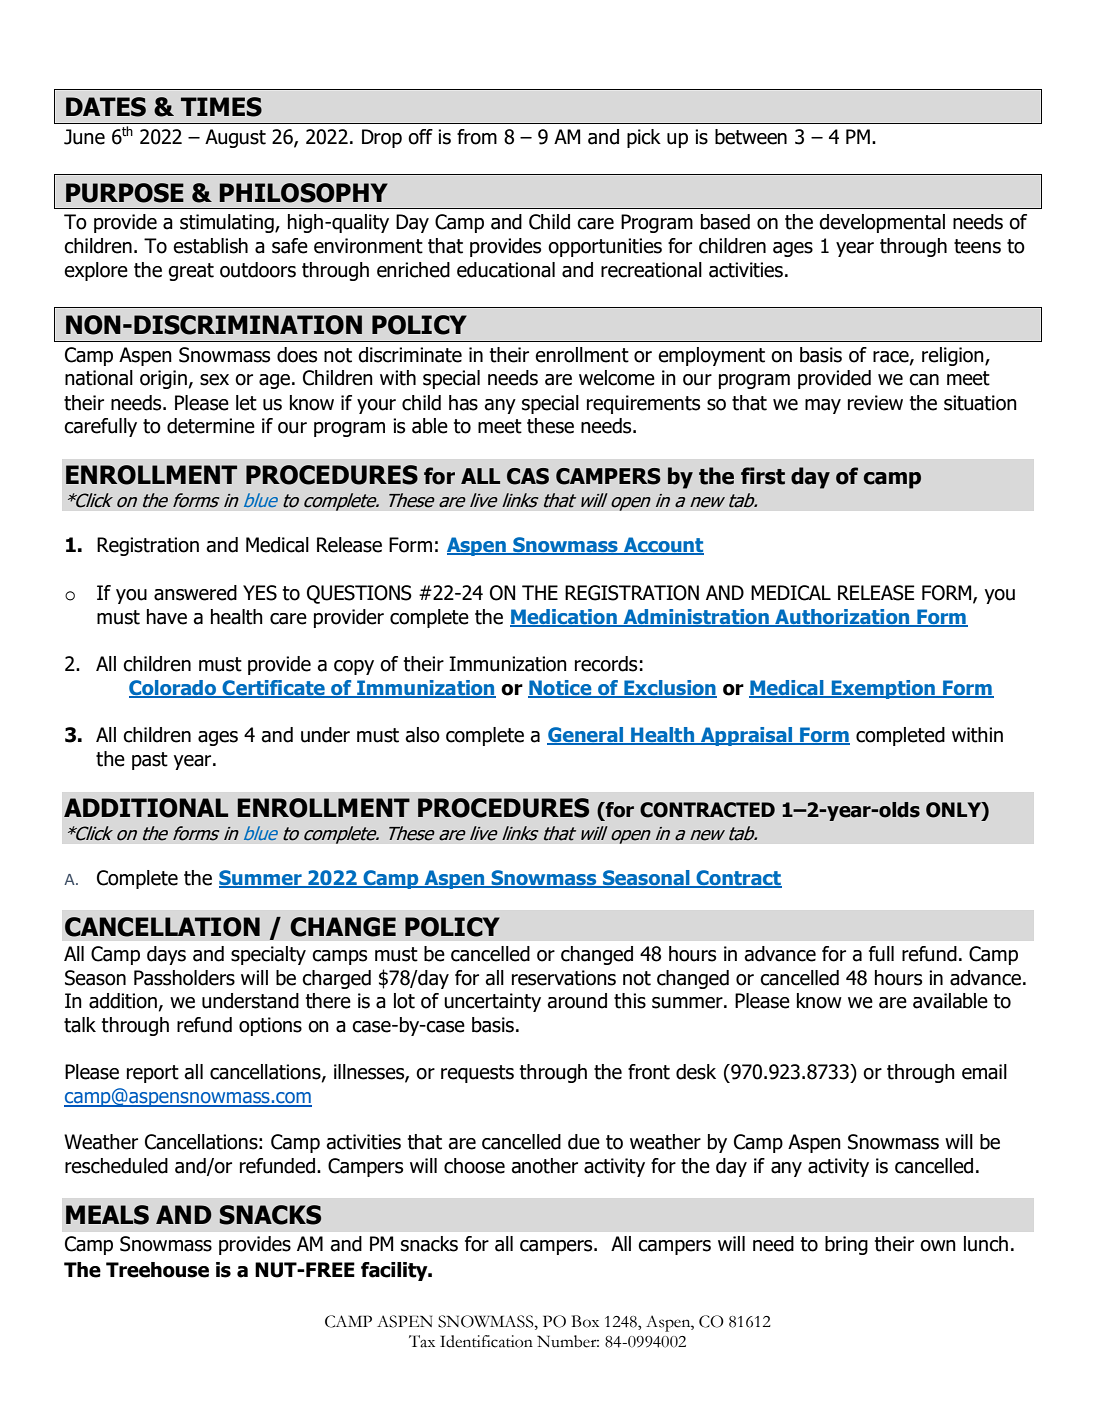 The width and height of the page is (1095, 1416). Describe the element at coordinates (984, 1072) in the page. I see `email` at that location.
